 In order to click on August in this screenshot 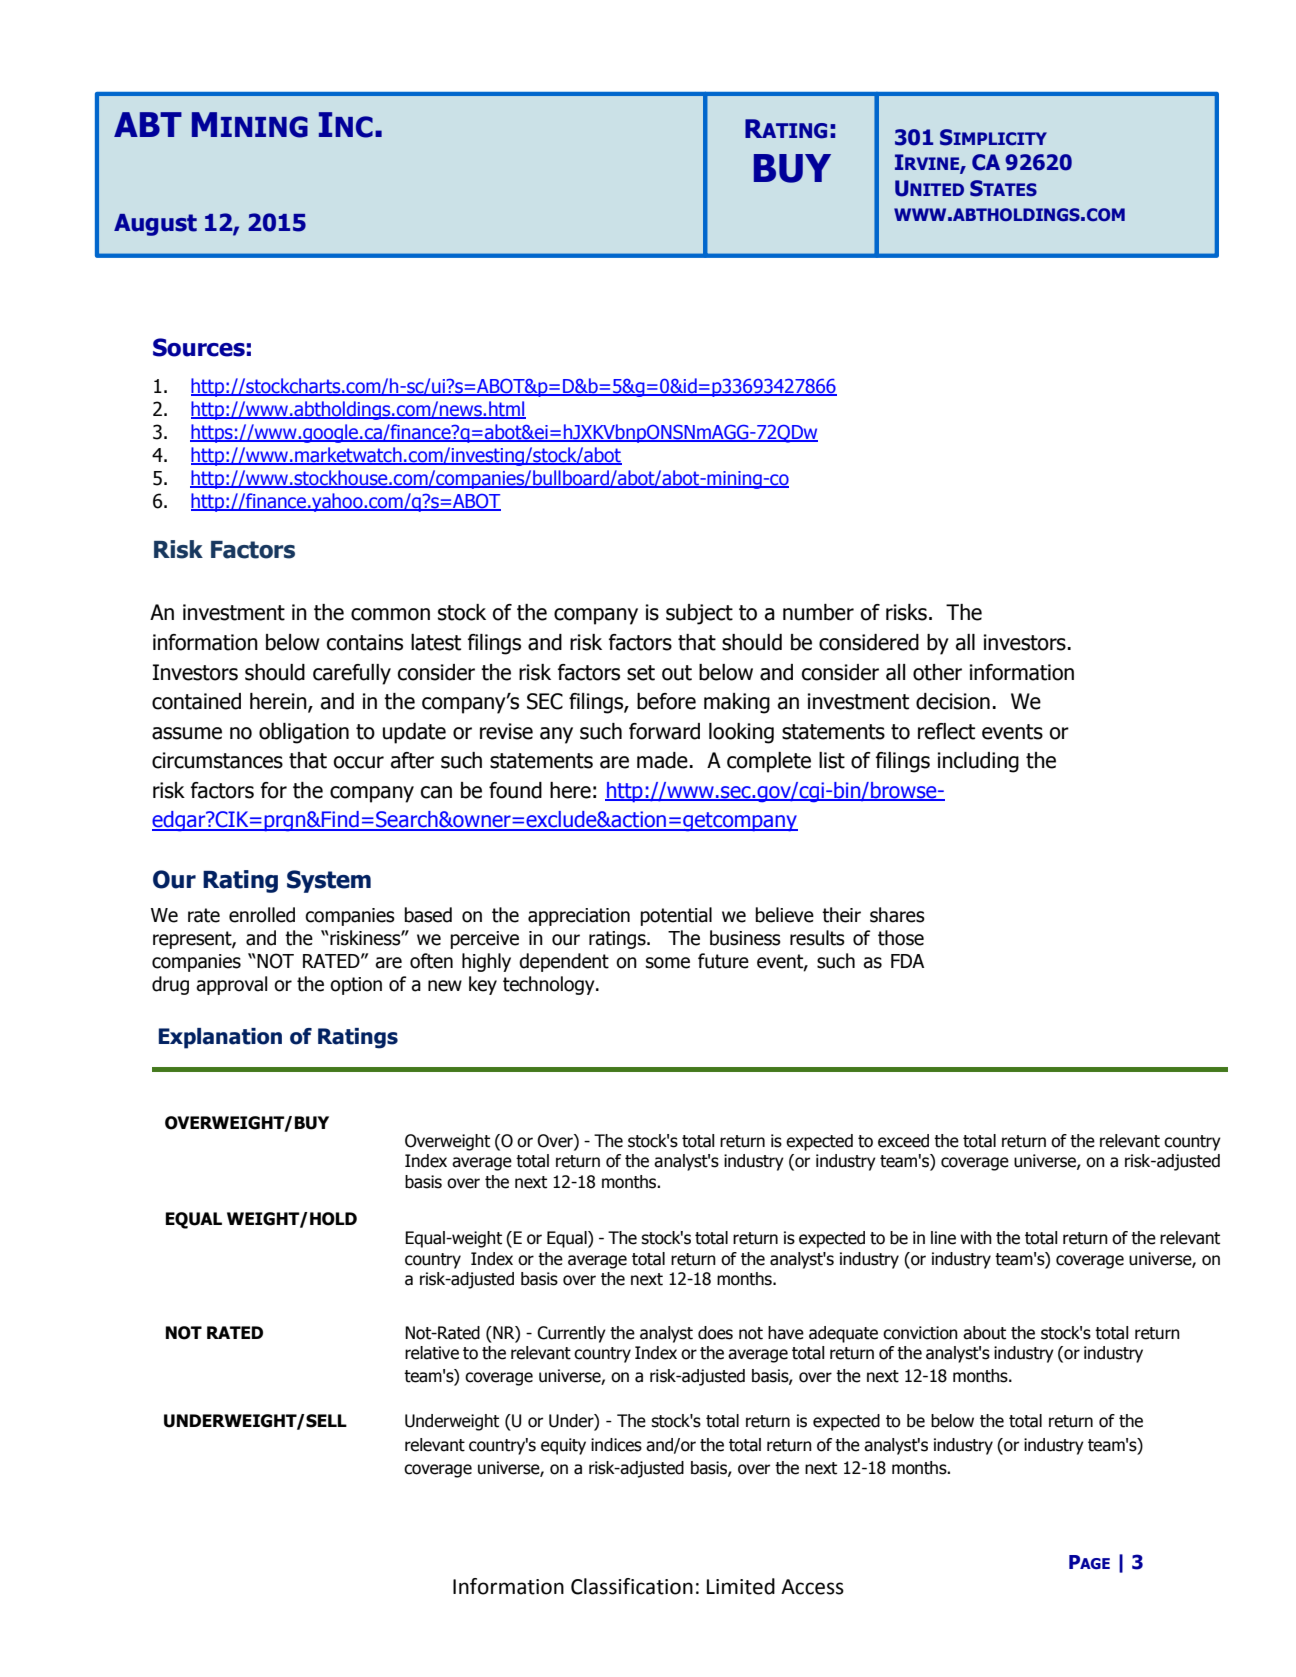, I will do `click(155, 225)`.
